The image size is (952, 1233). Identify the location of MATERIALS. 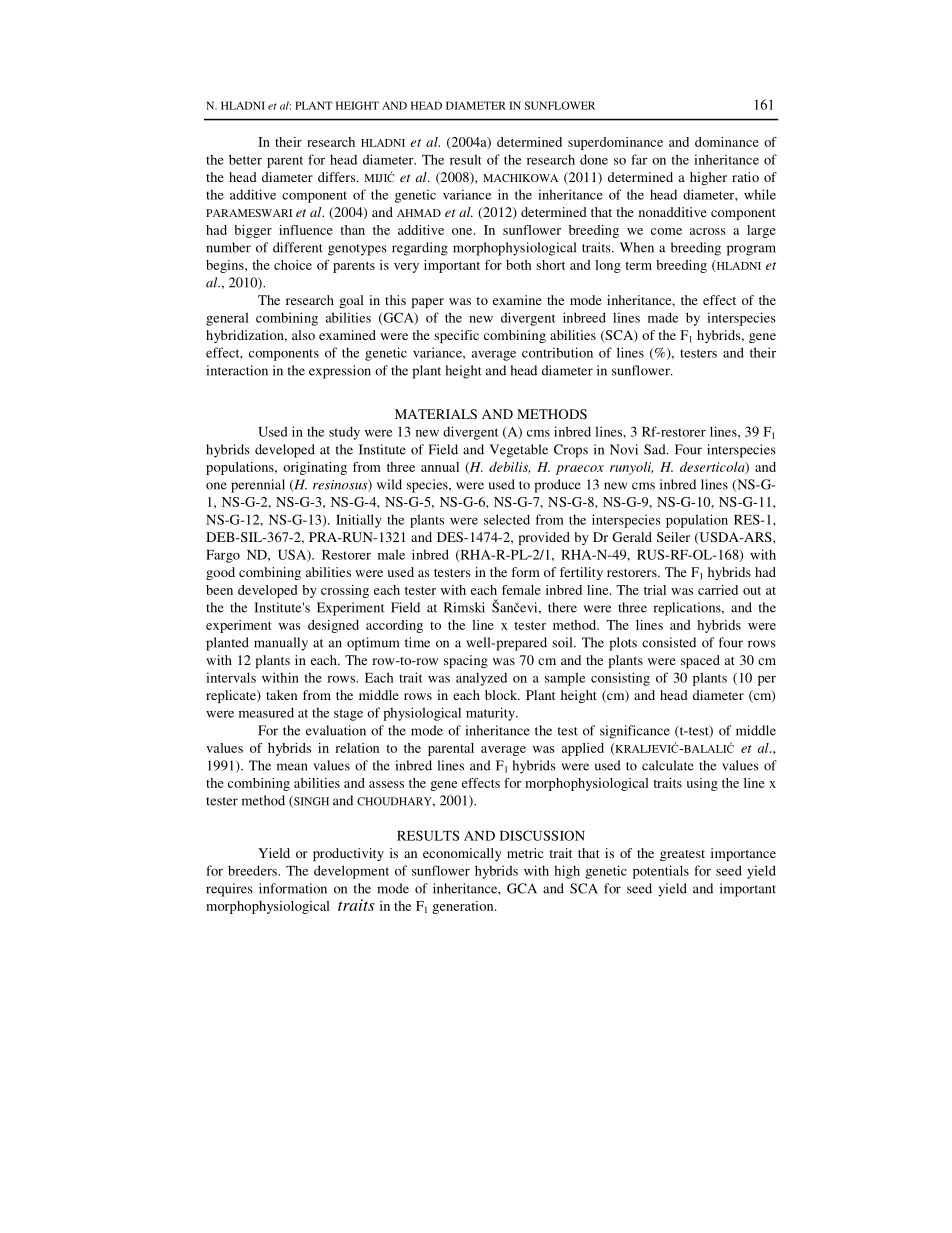
(436, 414).
